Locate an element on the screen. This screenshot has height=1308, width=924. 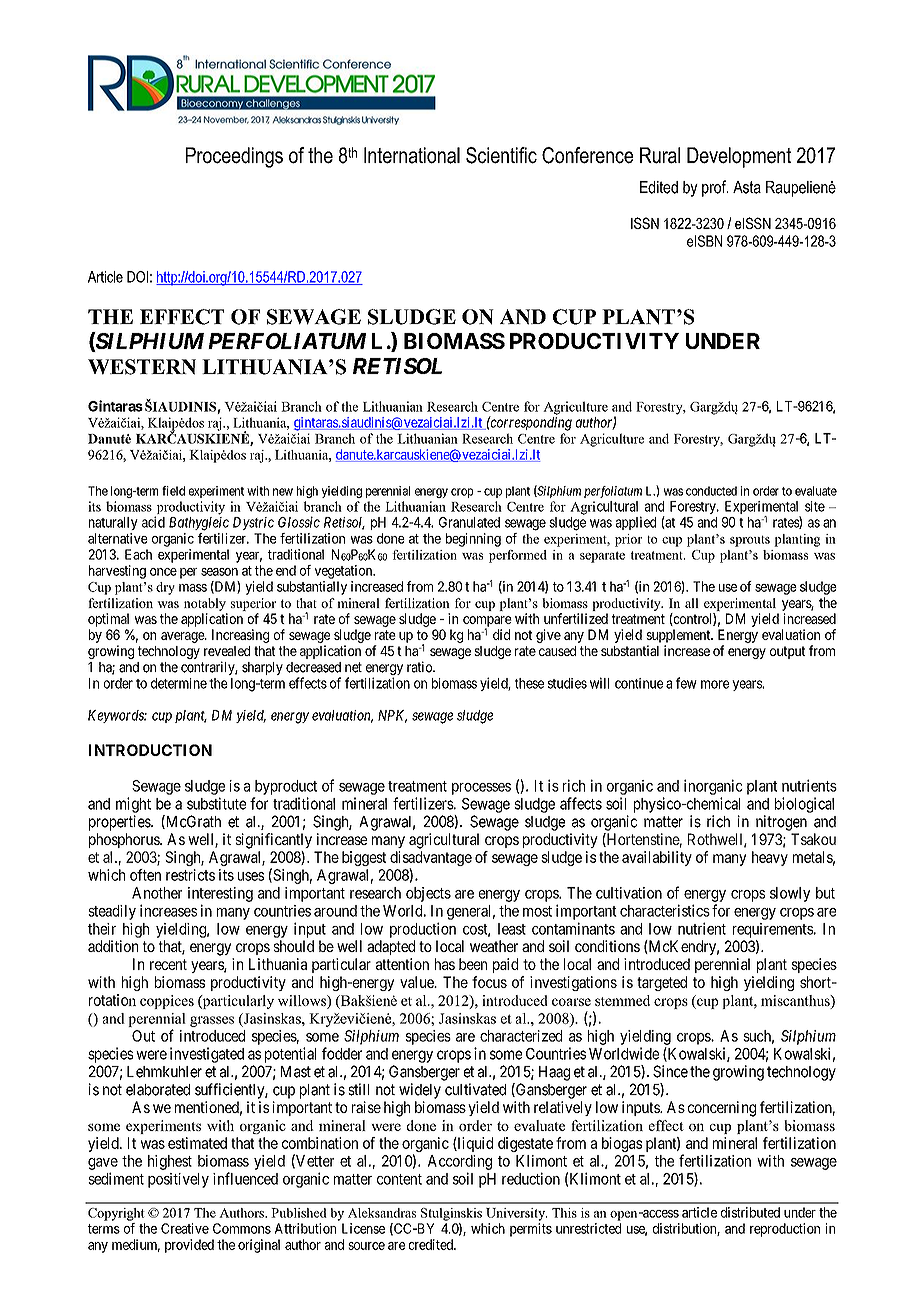
Proceedings is located at coordinates (234, 157).
